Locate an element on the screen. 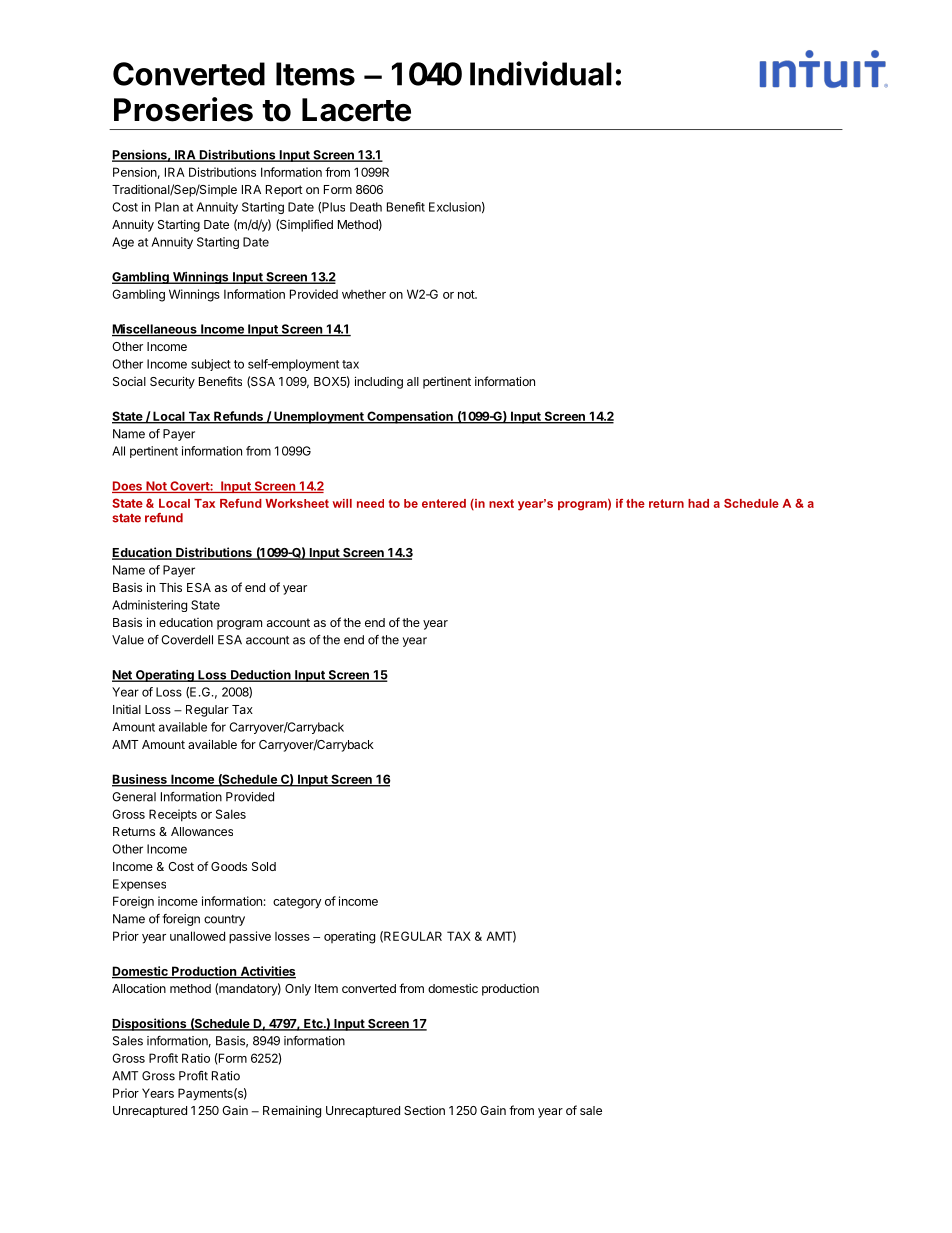 This screenshot has width=952, height=1233. Deduction is located at coordinates (261, 676).
